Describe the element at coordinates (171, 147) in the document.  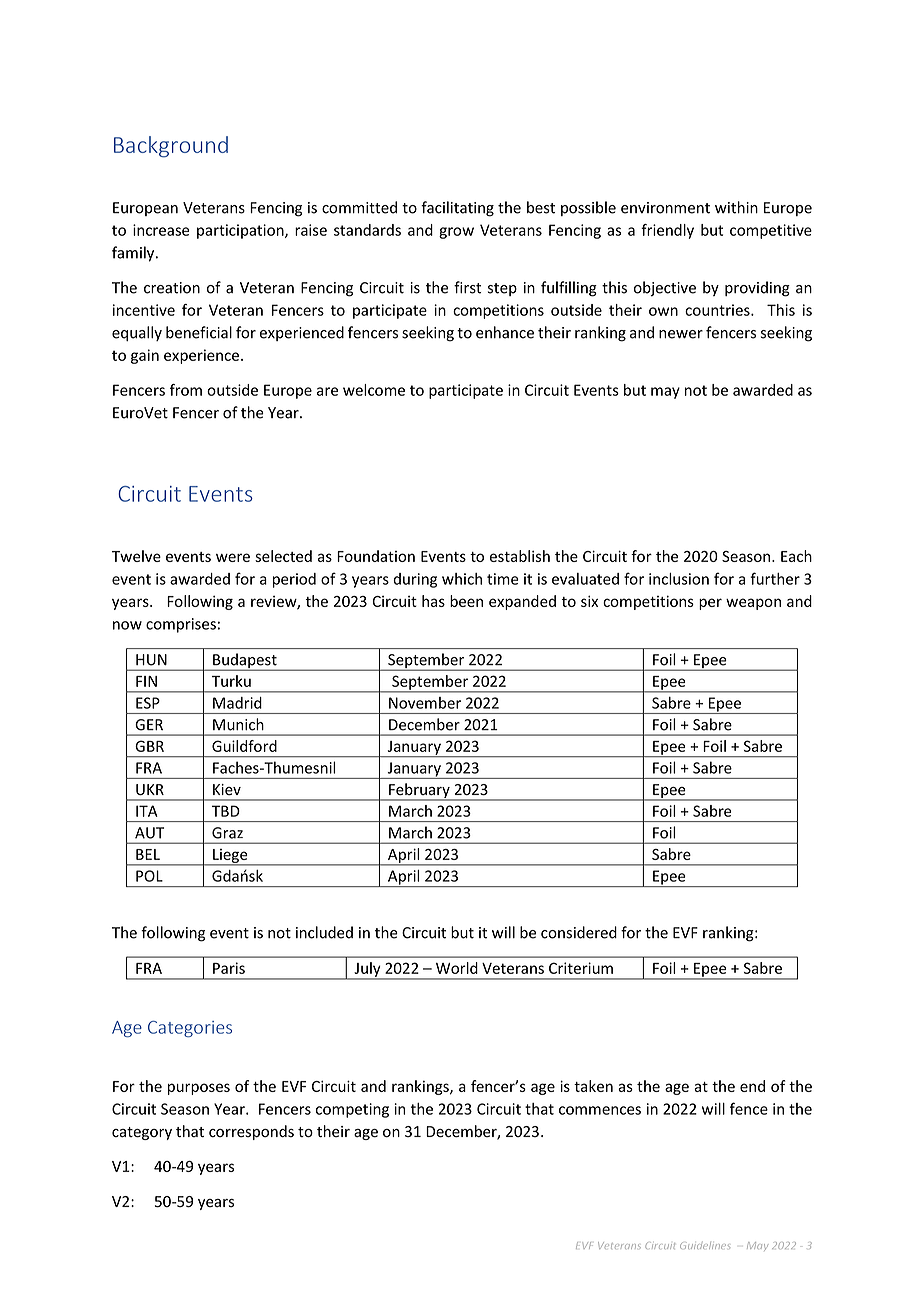
I see `Background` at that location.
